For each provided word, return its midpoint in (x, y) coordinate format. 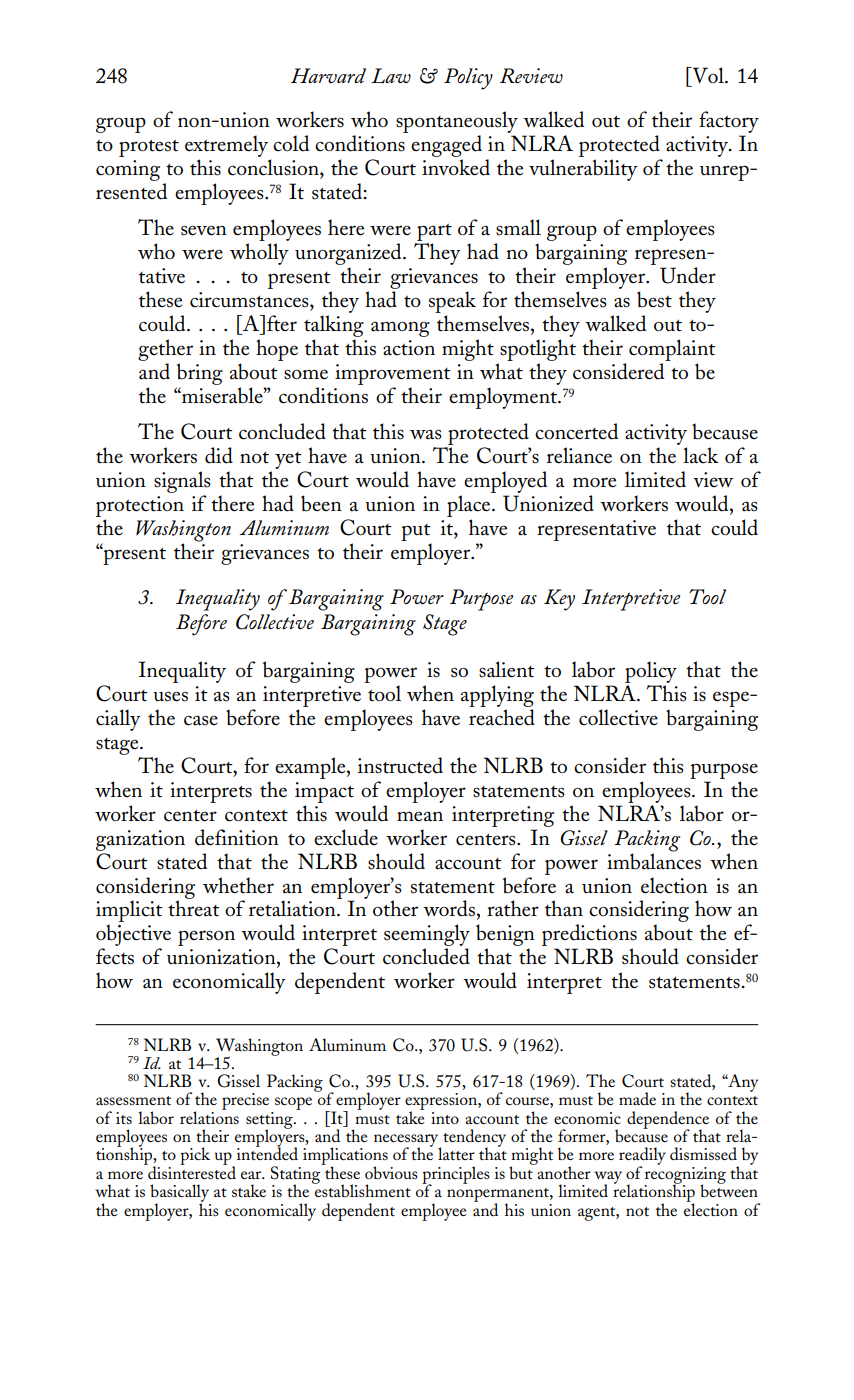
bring (200, 374)
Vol (708, 75)
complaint (672, 350)
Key (559, 600)
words (449, 908)
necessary (407, 1141)
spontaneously (457, 123)
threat (194, 907)
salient (507, 669)
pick (195, 1156)
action (409, 348)
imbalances (654, 860)
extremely (226, 146)
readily (642, 1157)
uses (170, 696)
